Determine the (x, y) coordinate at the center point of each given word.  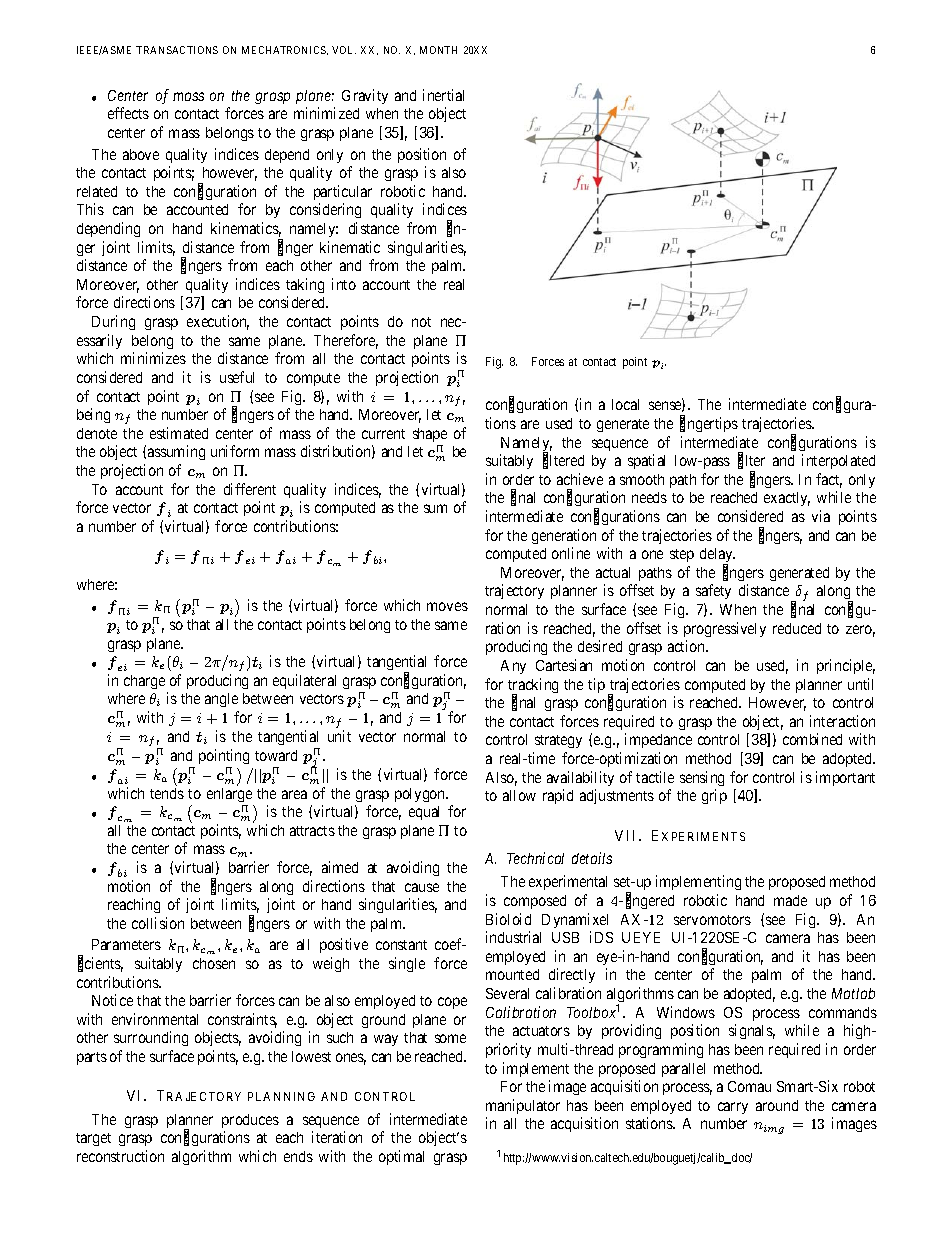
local (625, 404)
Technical (535, 858)
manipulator (523, 1106)
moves (447, 606)
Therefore (346, 341)
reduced (797, 628)
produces (250, 1121)
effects (128, 113)
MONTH (438, 50)
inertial (443, 95)
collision (158, 923)
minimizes (153, 358)
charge (144, 682)
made (790, 900)
